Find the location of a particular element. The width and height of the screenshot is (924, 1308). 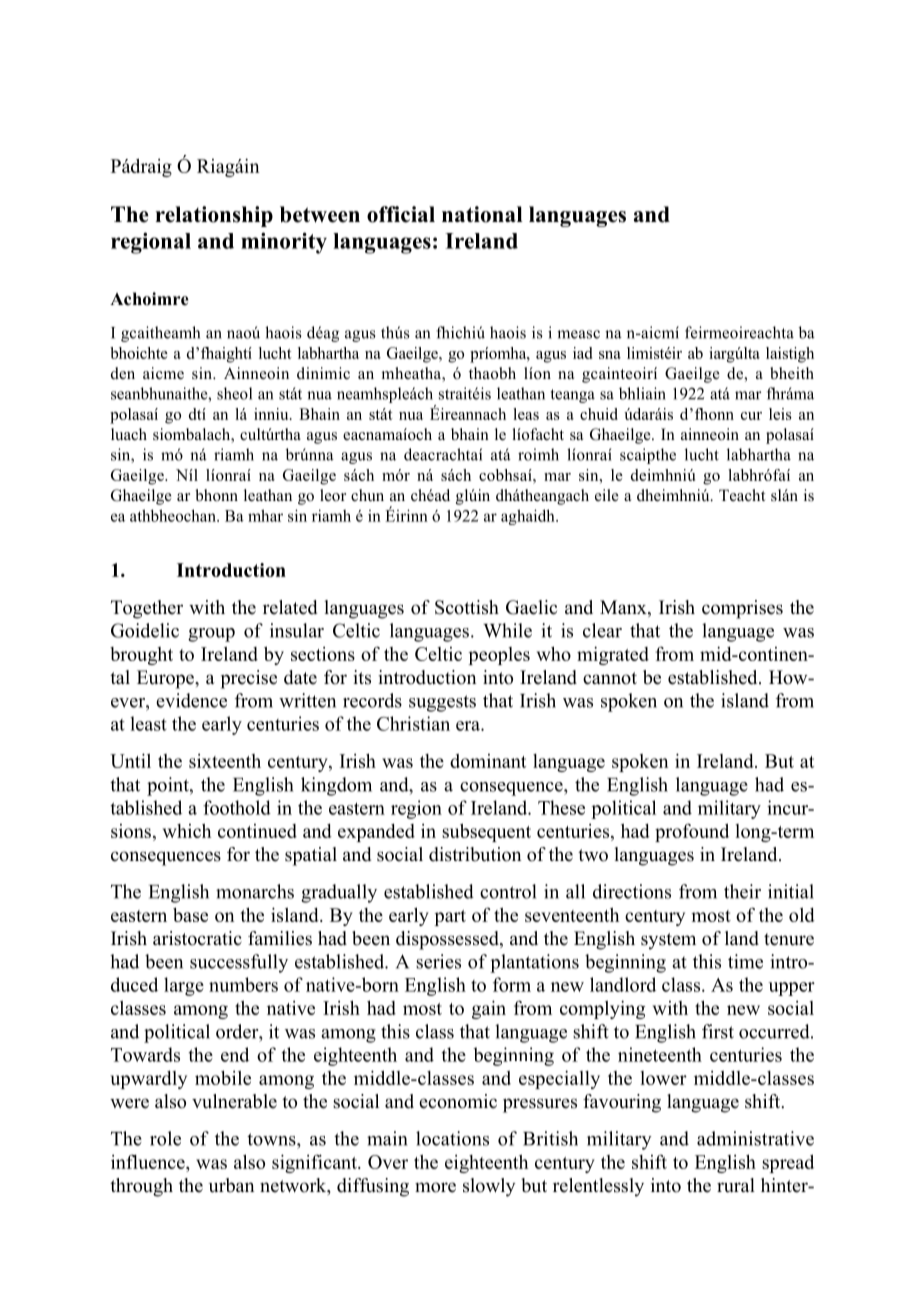

comprises is located at coordinates (742, 609).
